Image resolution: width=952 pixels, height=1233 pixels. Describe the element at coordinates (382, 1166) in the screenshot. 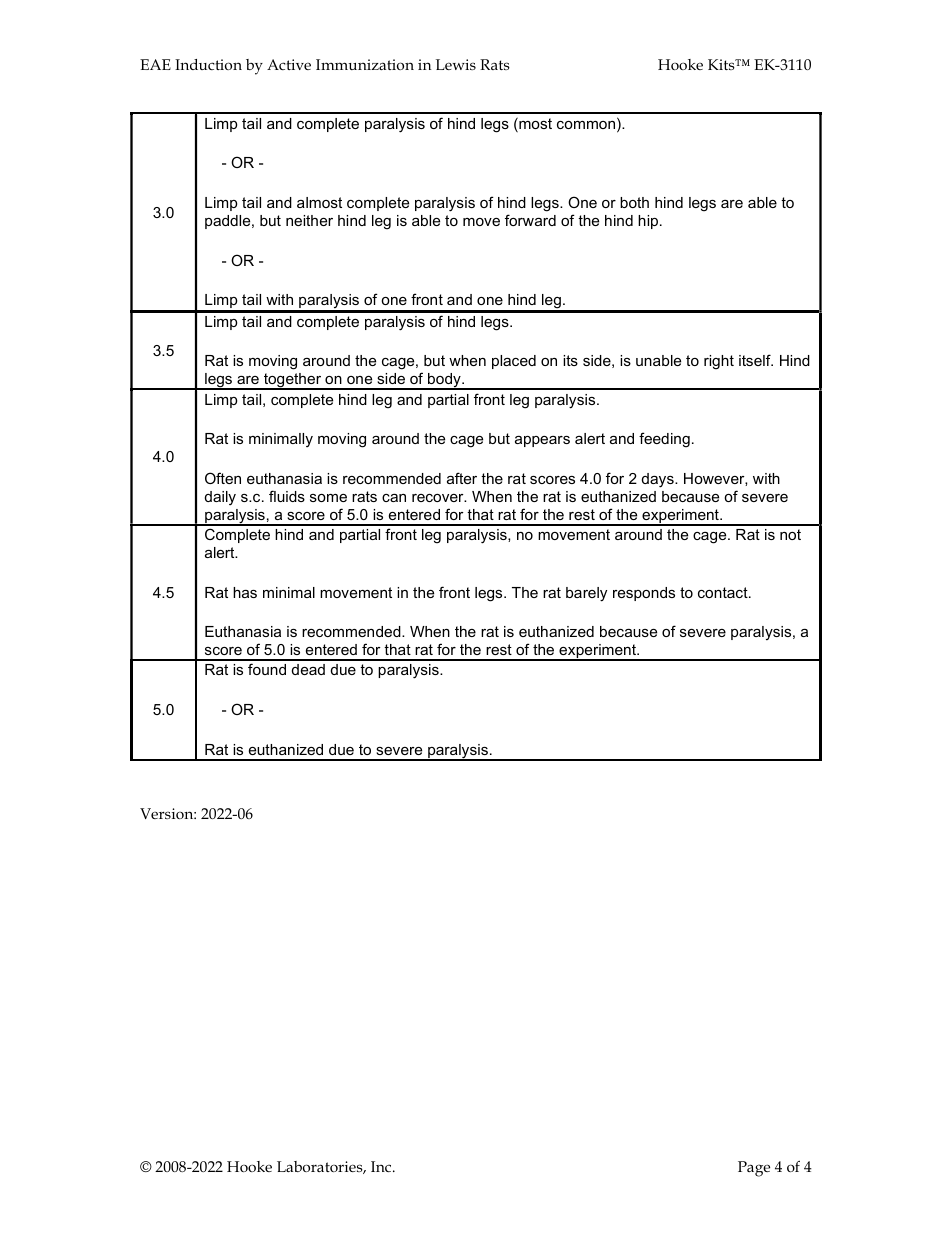

I see `Inc` at that location.
